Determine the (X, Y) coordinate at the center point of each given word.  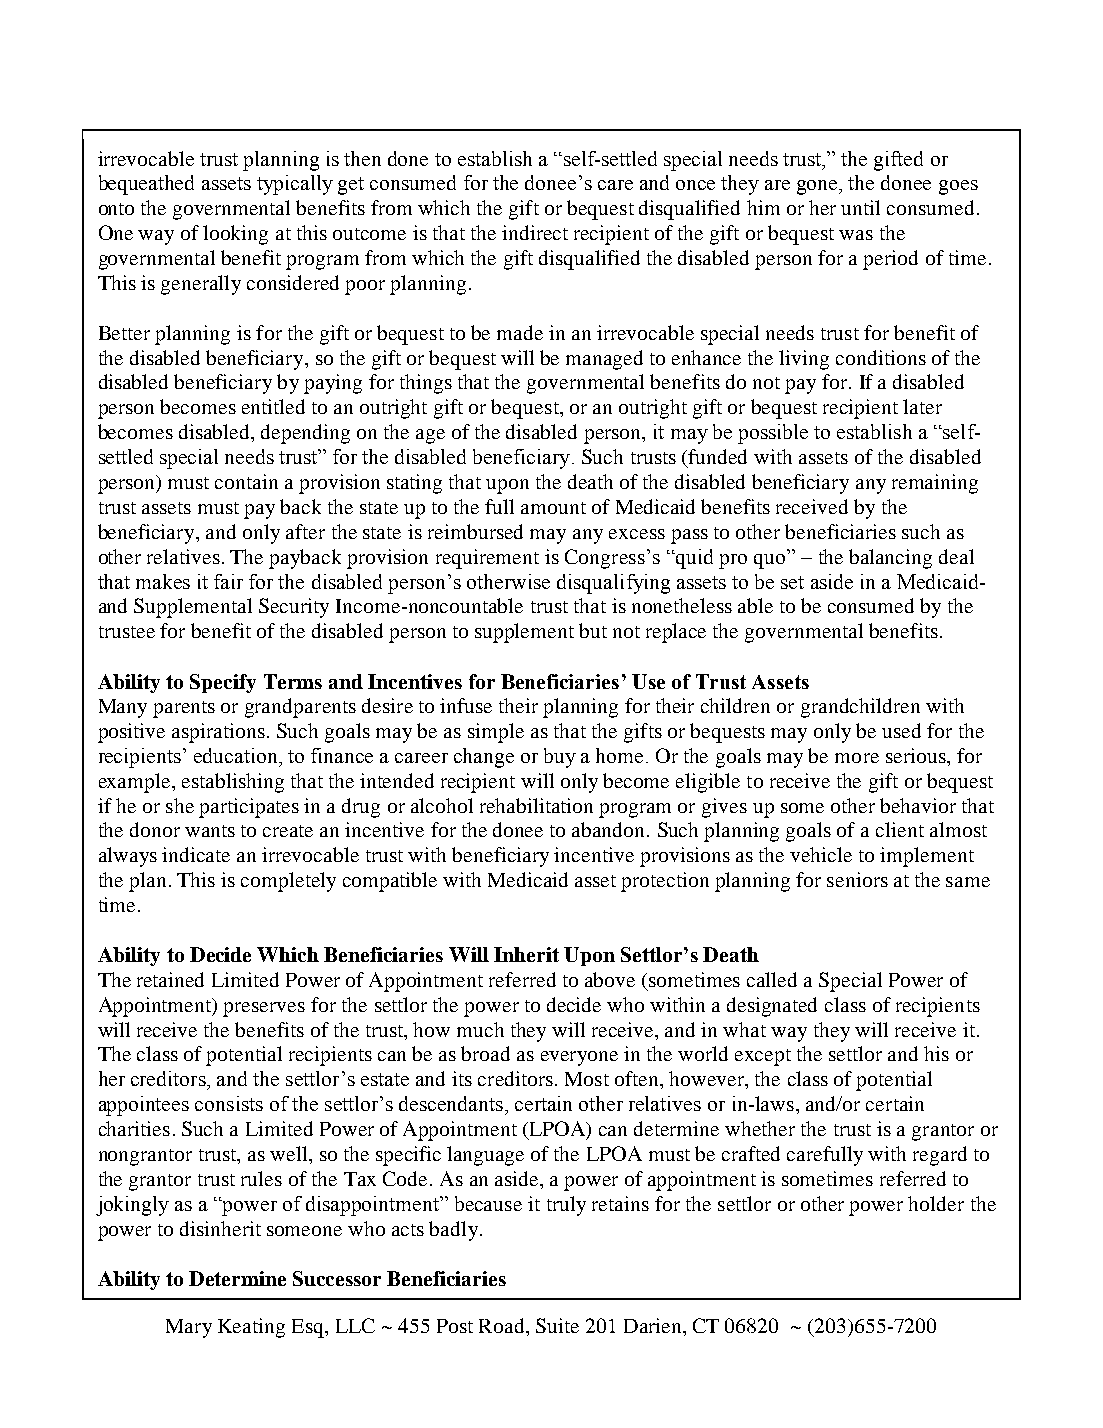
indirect (535, 232)
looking (235, 235)
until (860, 207)
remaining (935, 484)
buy (560, 758)
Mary (189, 1328)
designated (772, 1007)
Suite (557, 1325)
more (857, 758)
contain (246, 481)
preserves (264, 1009)
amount (553, 508)
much (480, 1029)
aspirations (218, 733)
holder (936, 1203)
